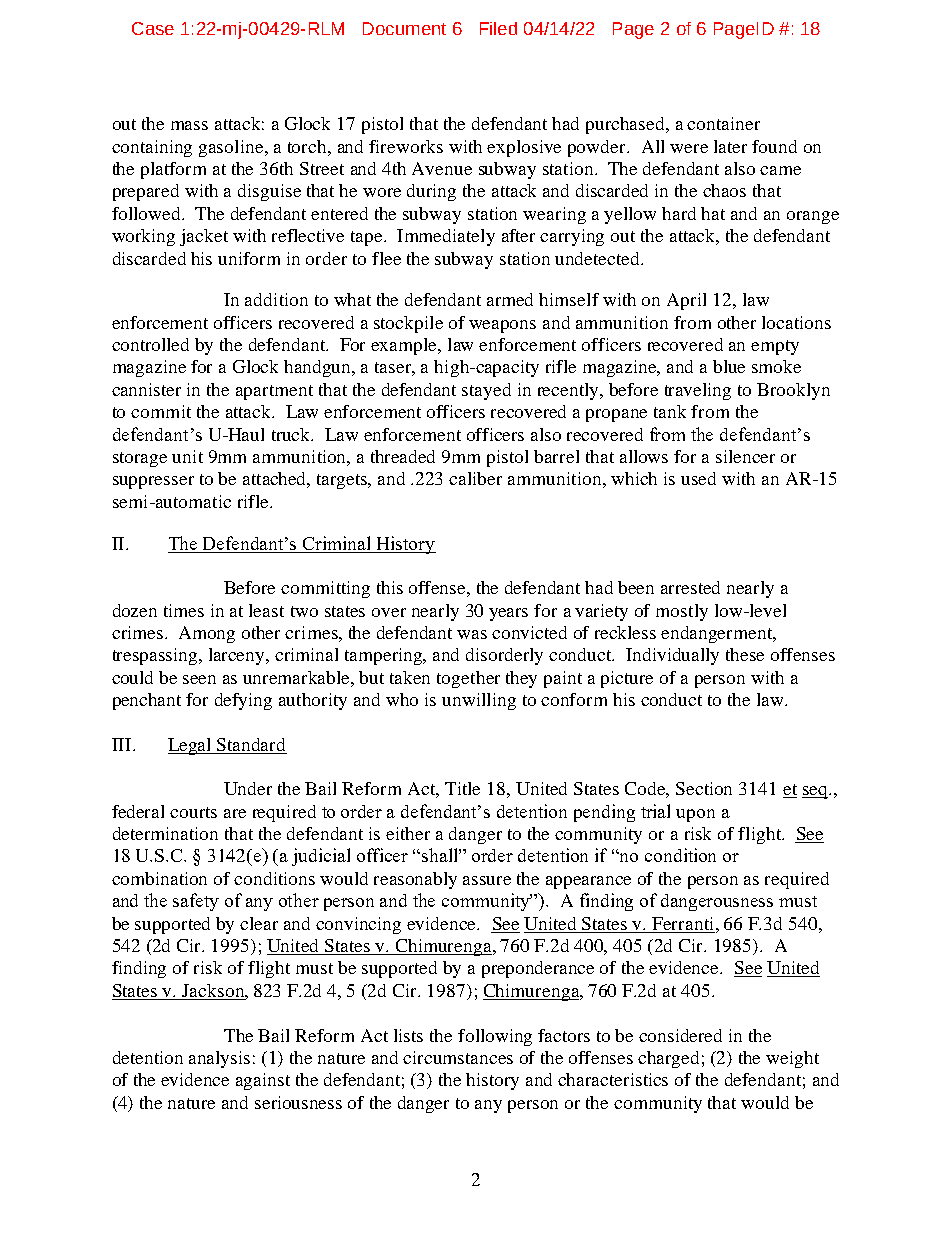  What do you see at coordinates (462, 788) in the page?
I see `Title` at bounding box center [462, 788].
